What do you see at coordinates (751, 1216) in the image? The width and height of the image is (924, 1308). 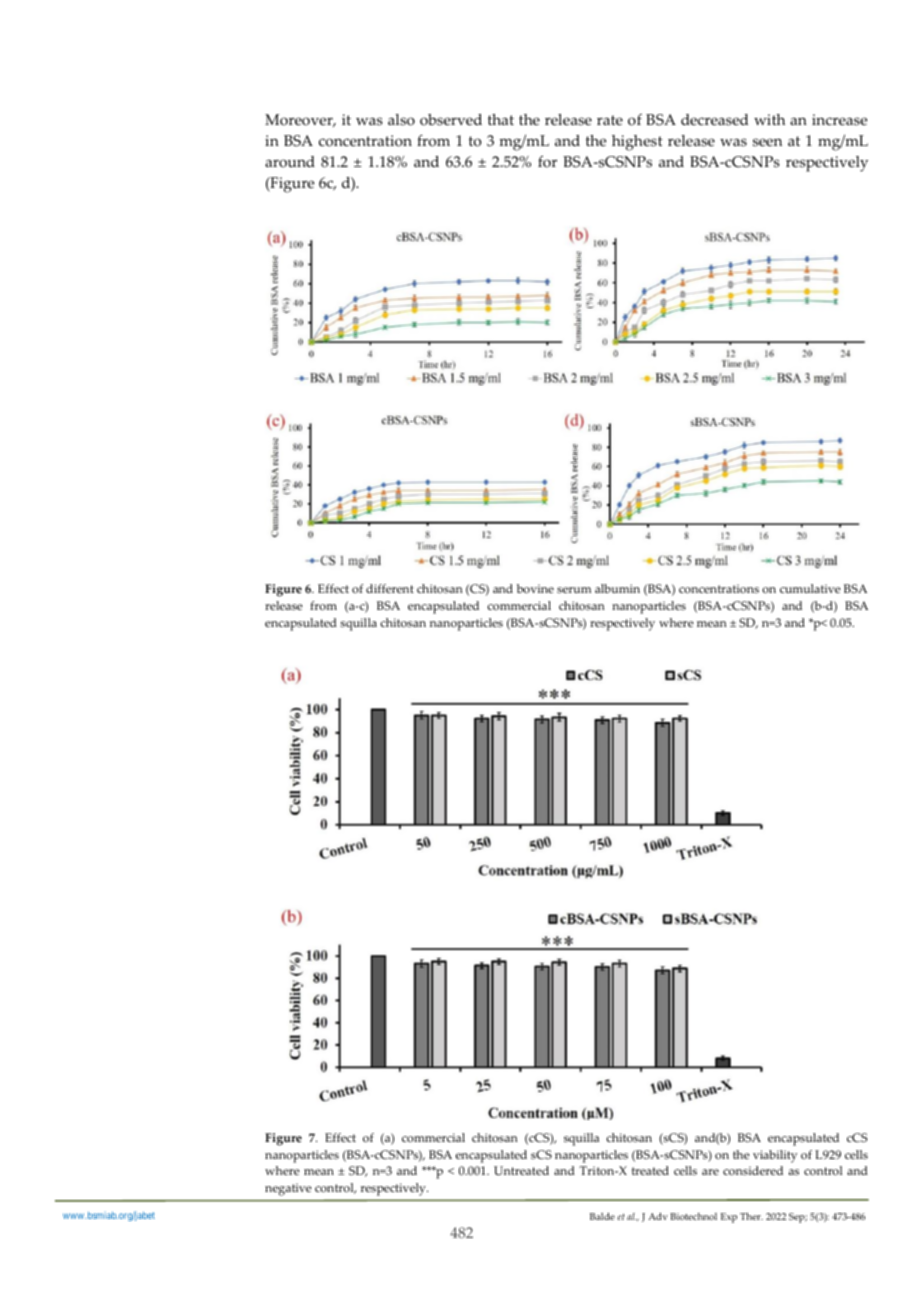 I see `Ther` at bounding box center [751, 1216].
